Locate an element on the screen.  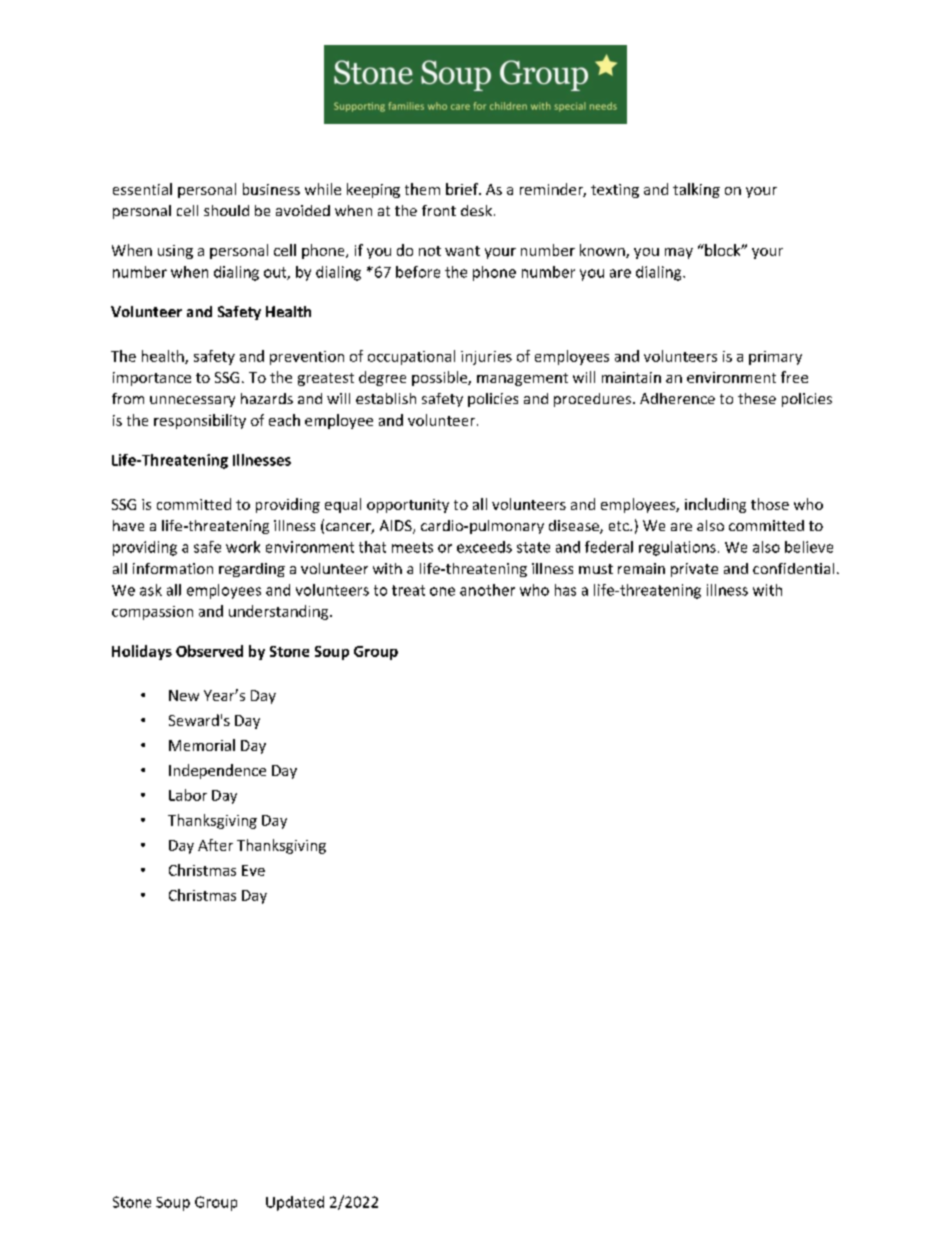
desk is located at coordinates (476, 210).
